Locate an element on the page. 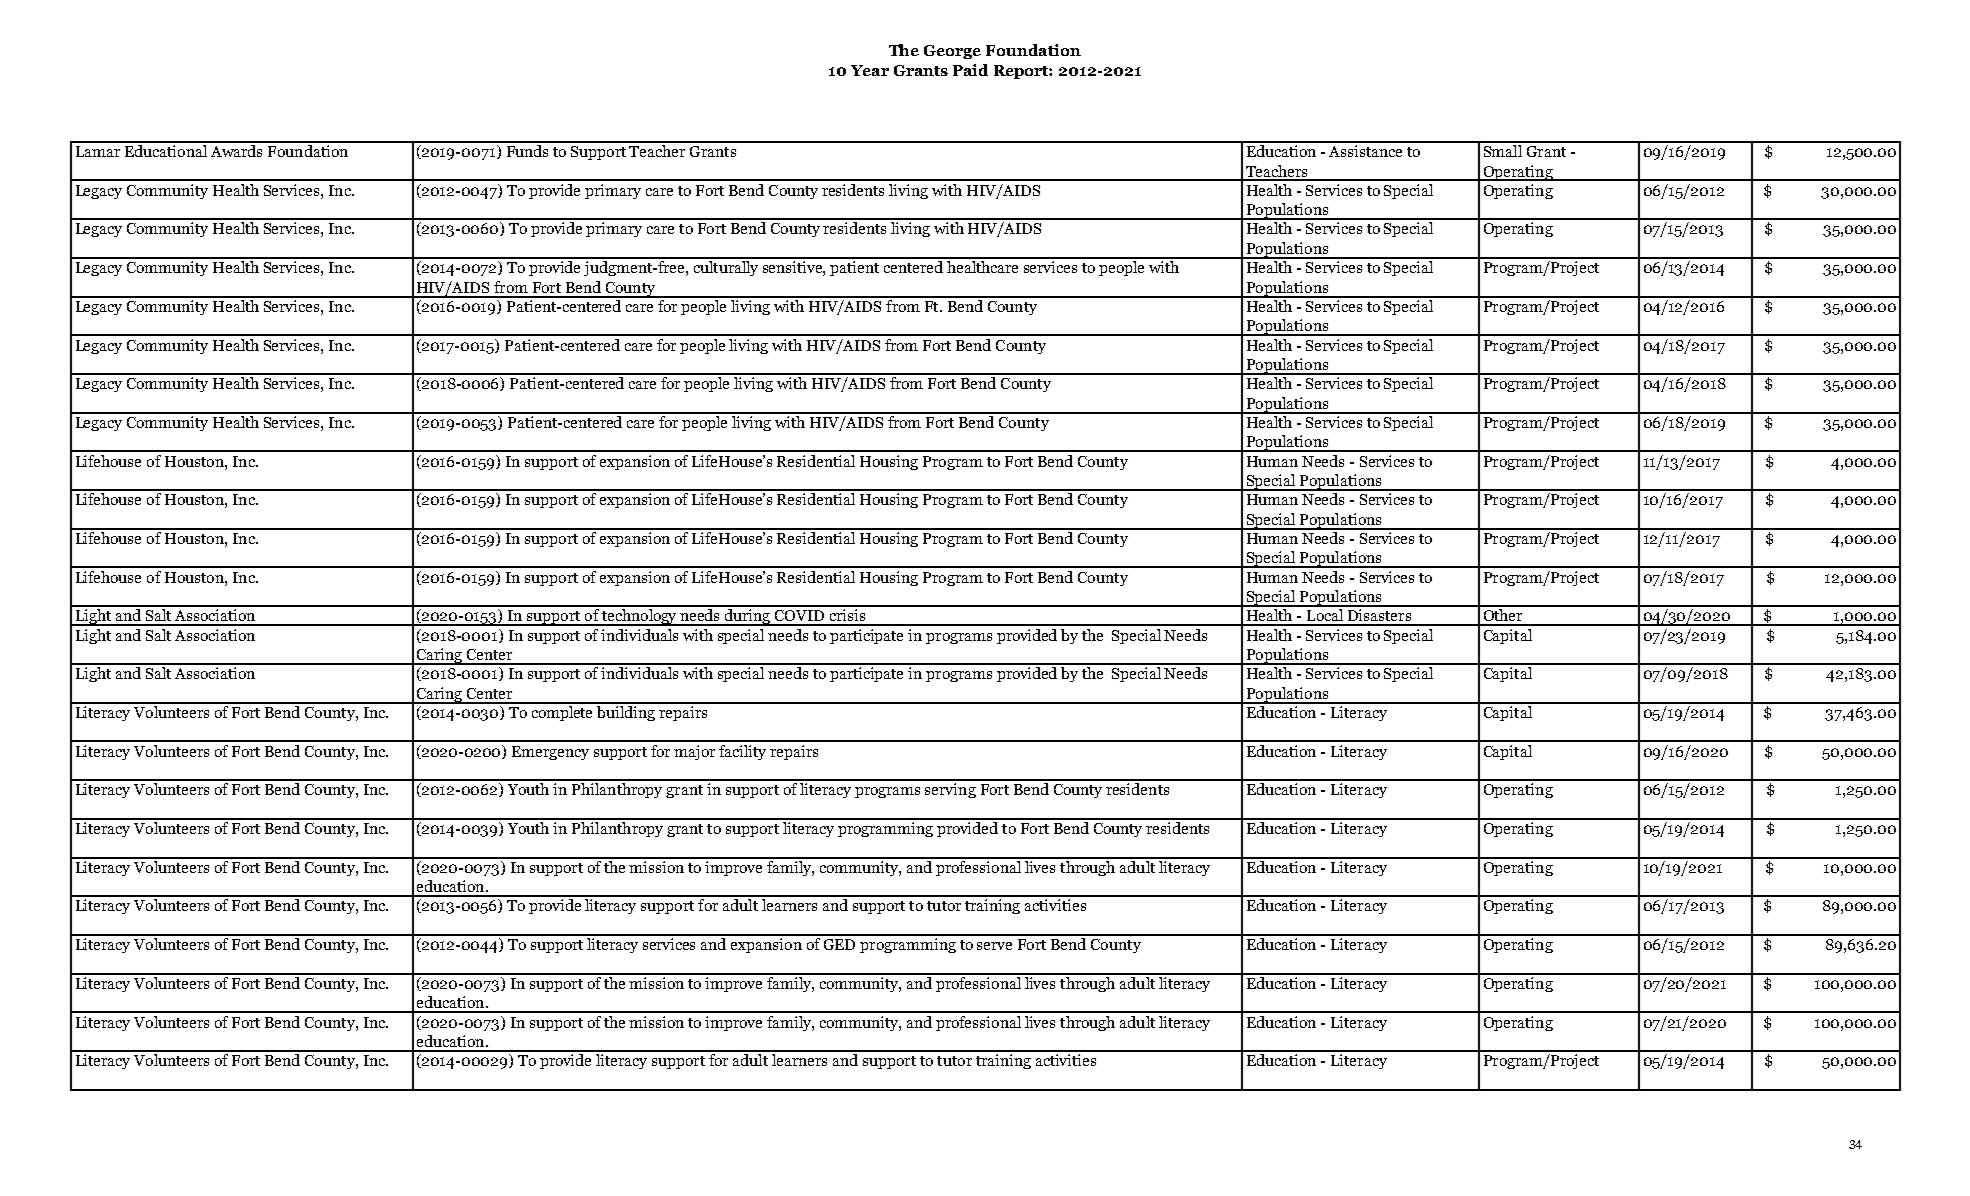  Paid is located at coordinates (970, 70).
